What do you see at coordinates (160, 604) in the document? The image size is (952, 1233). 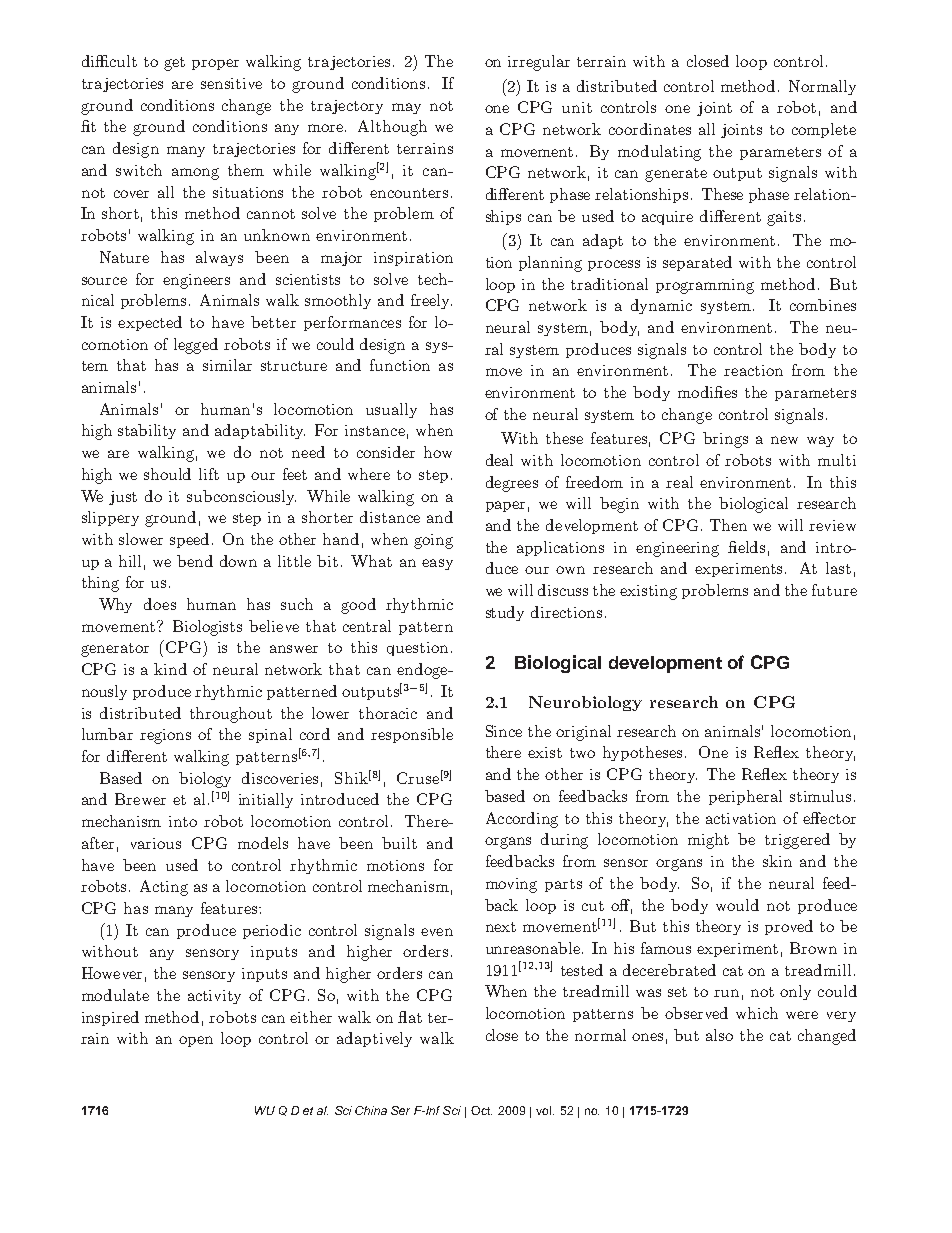 I see `does` at bounding box center [160, 604].
